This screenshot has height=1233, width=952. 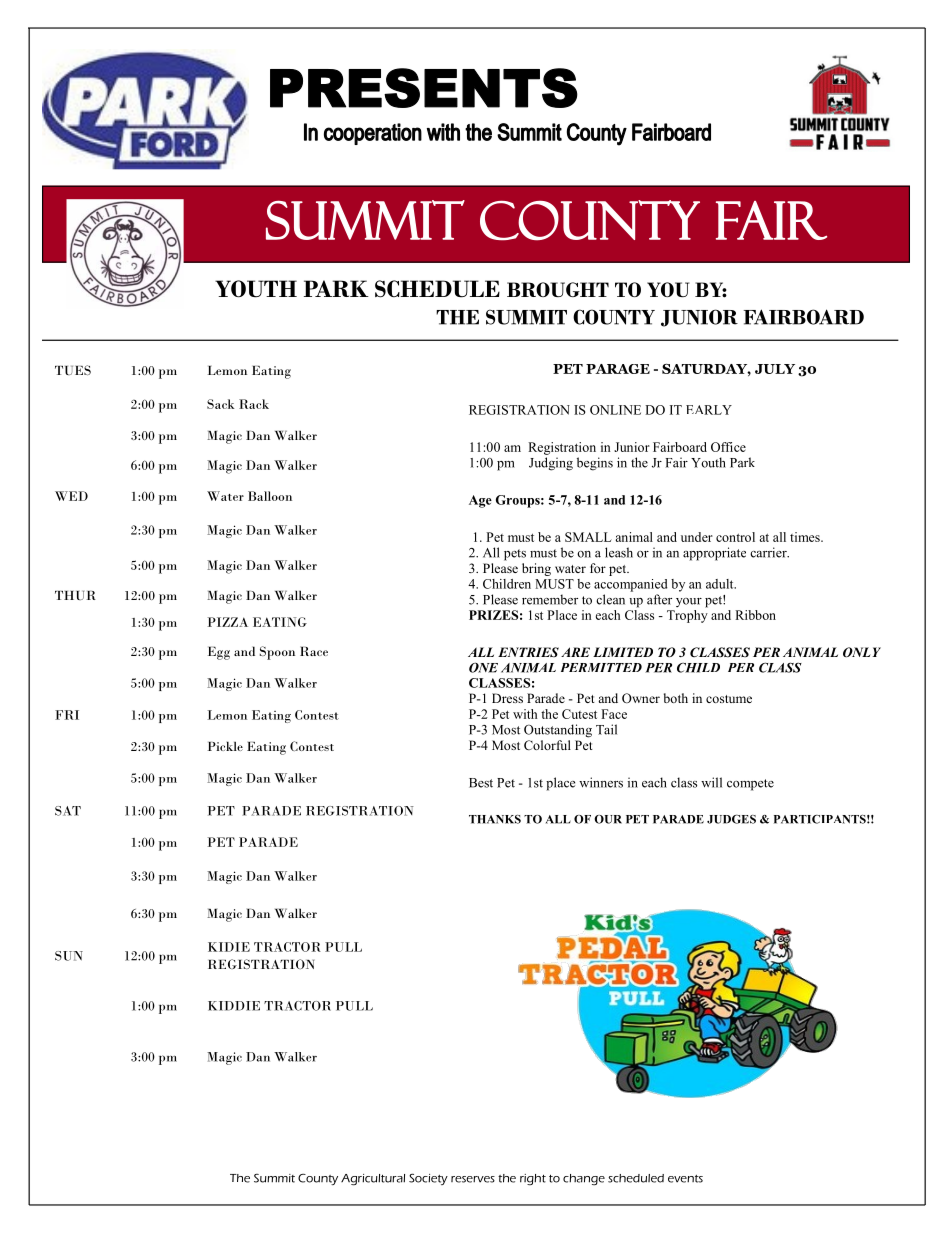 What do you see at coordinates (373, 1180) in the screenshot?
I see `Agricultural` at bounding box center [373, 1180].
